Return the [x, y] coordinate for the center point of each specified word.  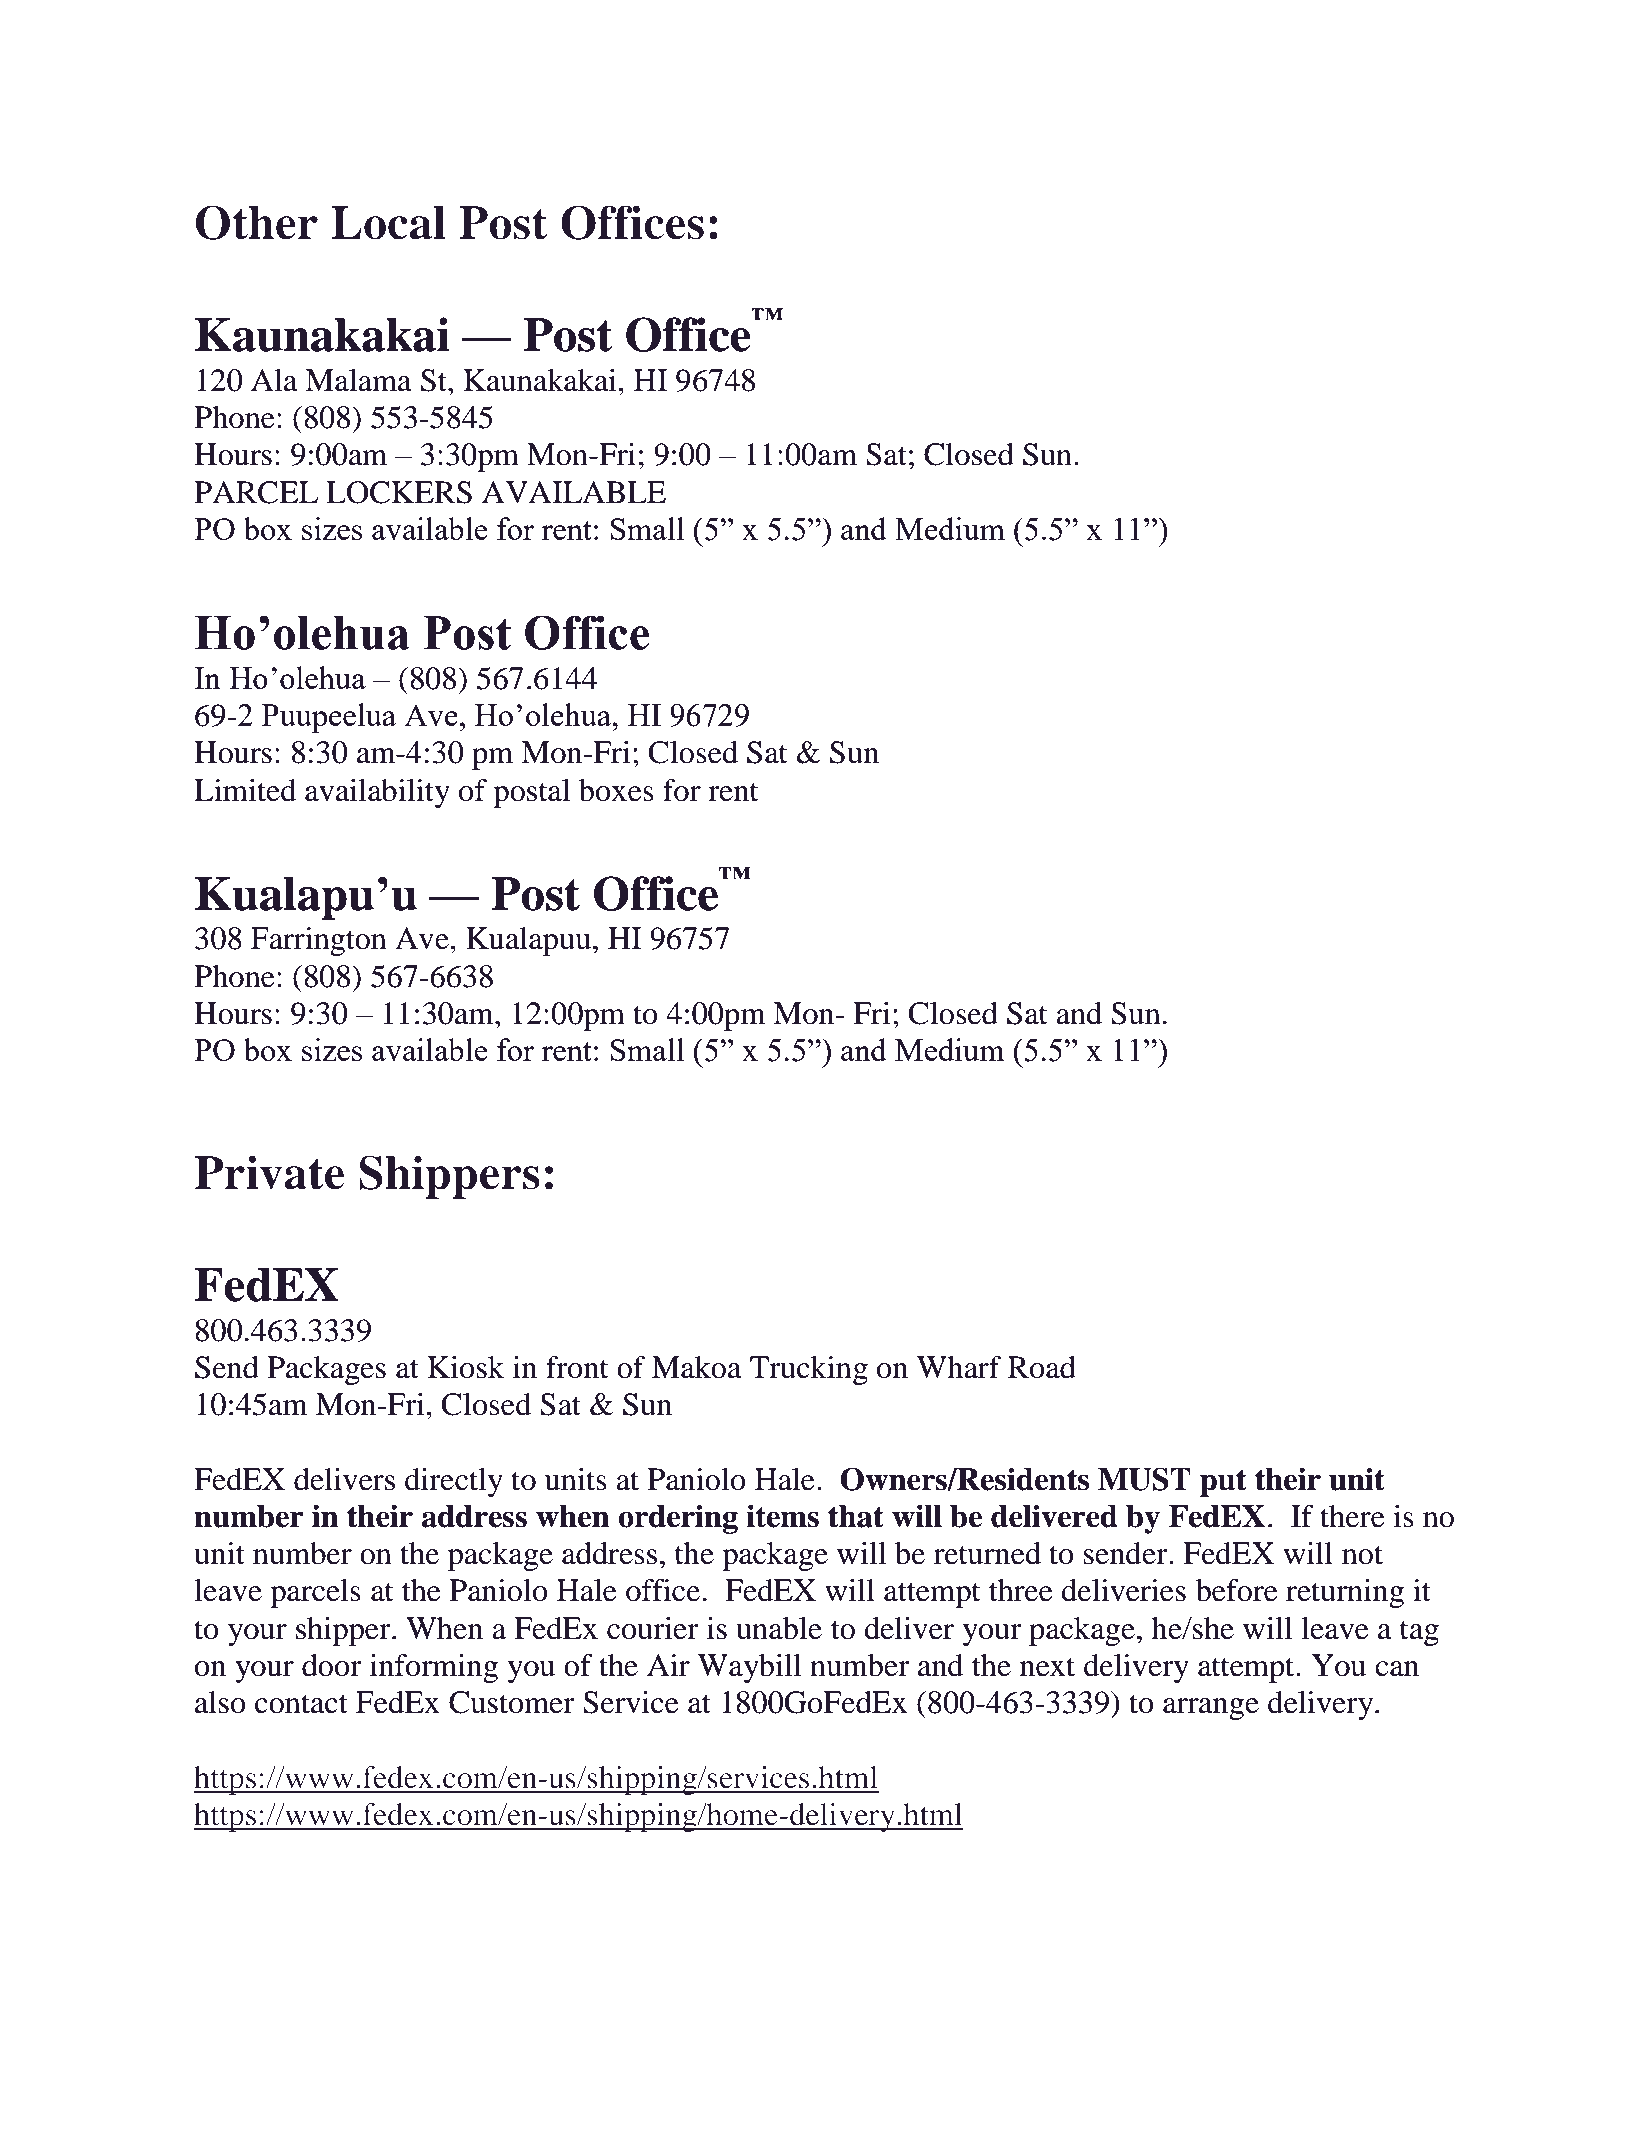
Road [1042, 1367]
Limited [245, 790]
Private [269, 1172]
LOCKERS [399, 492]
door [332, 1665]
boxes [616, 790]
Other [256, 222]
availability [377, 793]
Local [388, 223]
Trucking [809, 1370]
